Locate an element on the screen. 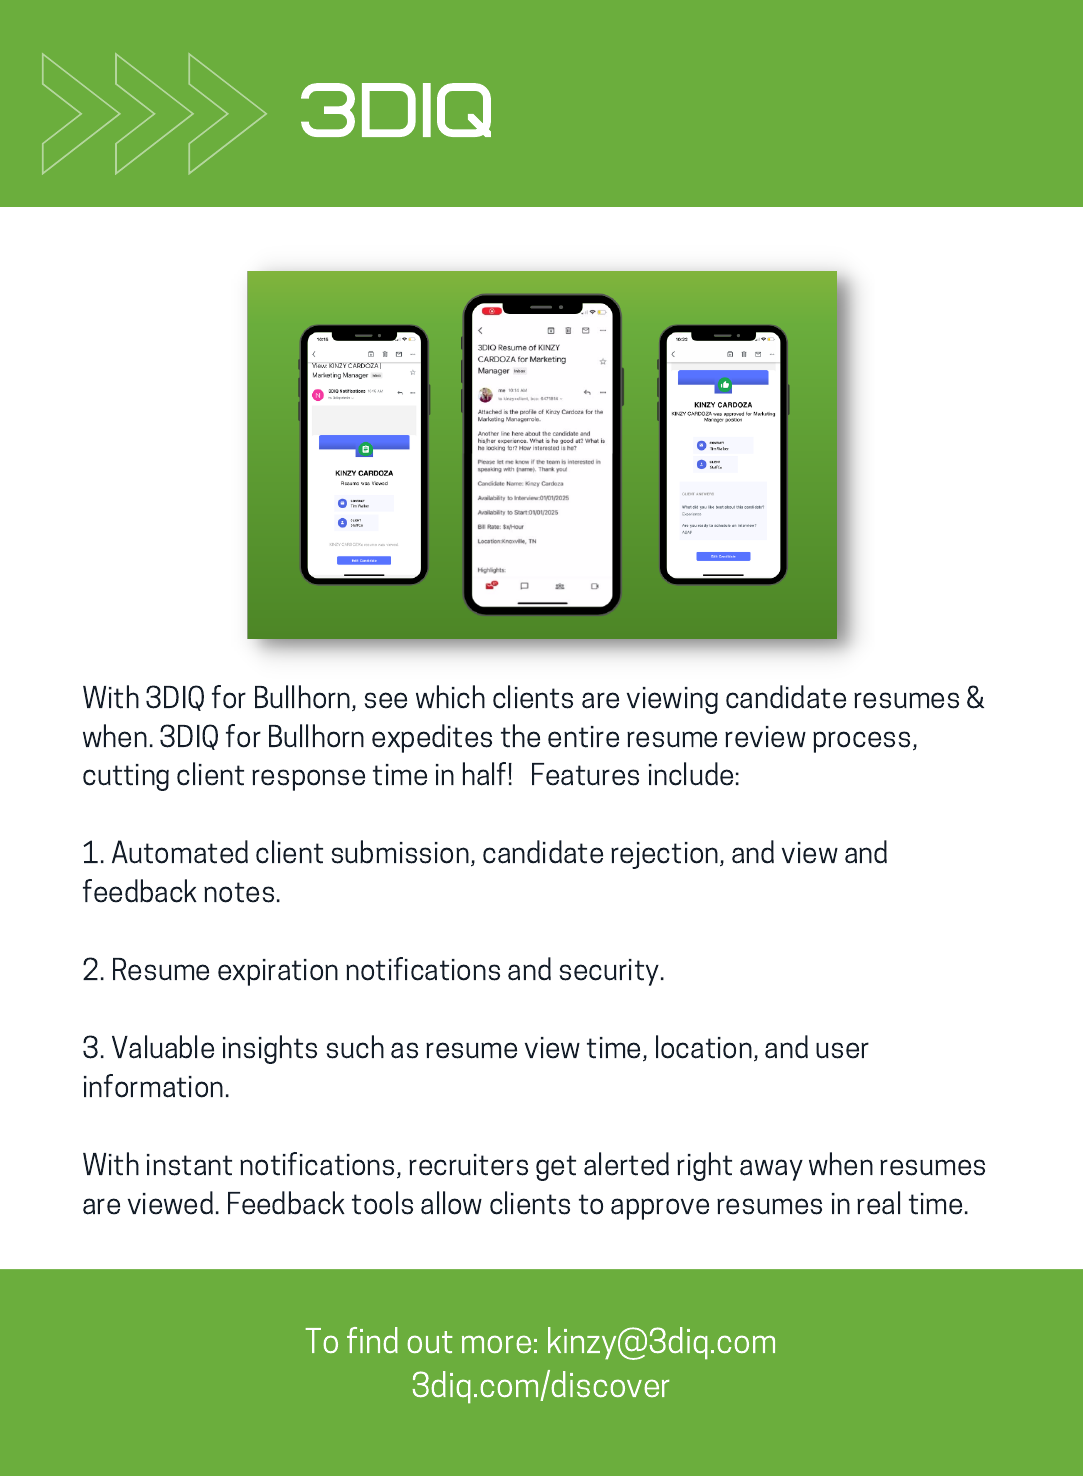  more is located at coordinates (496, 1344).
